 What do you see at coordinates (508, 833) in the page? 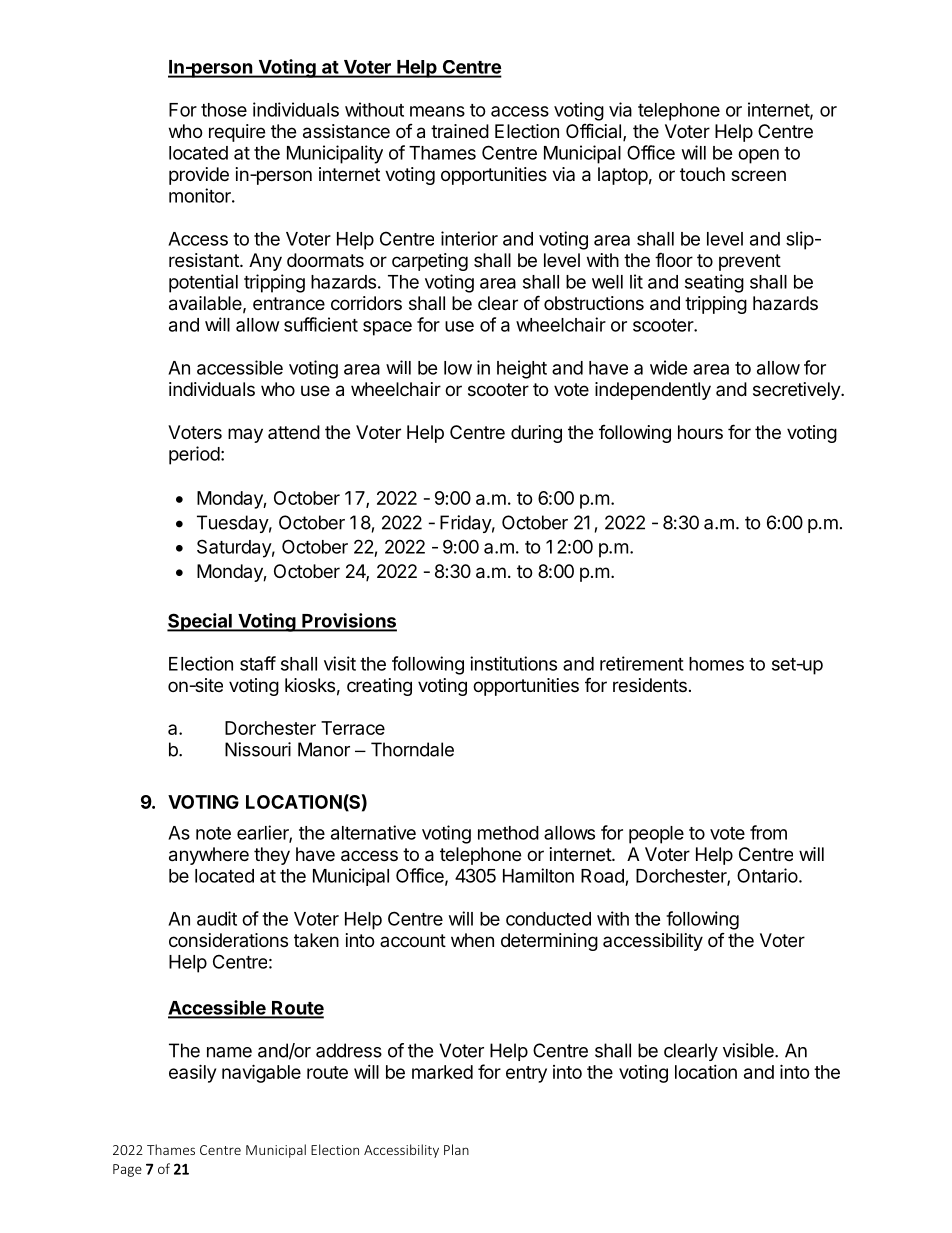
I see `method` at bounding box center [508, 833].
